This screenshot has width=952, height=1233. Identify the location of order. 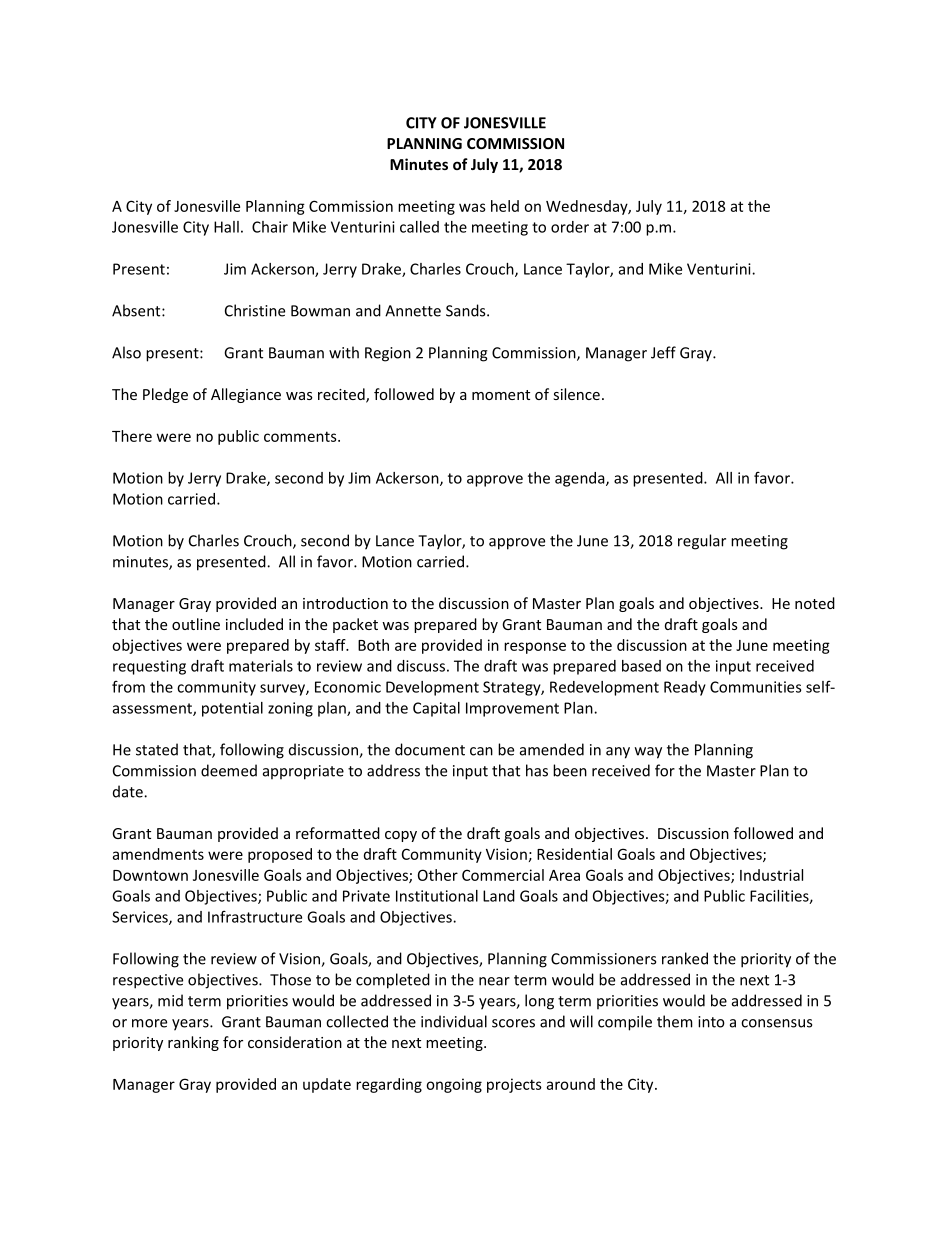
(570, 227).
